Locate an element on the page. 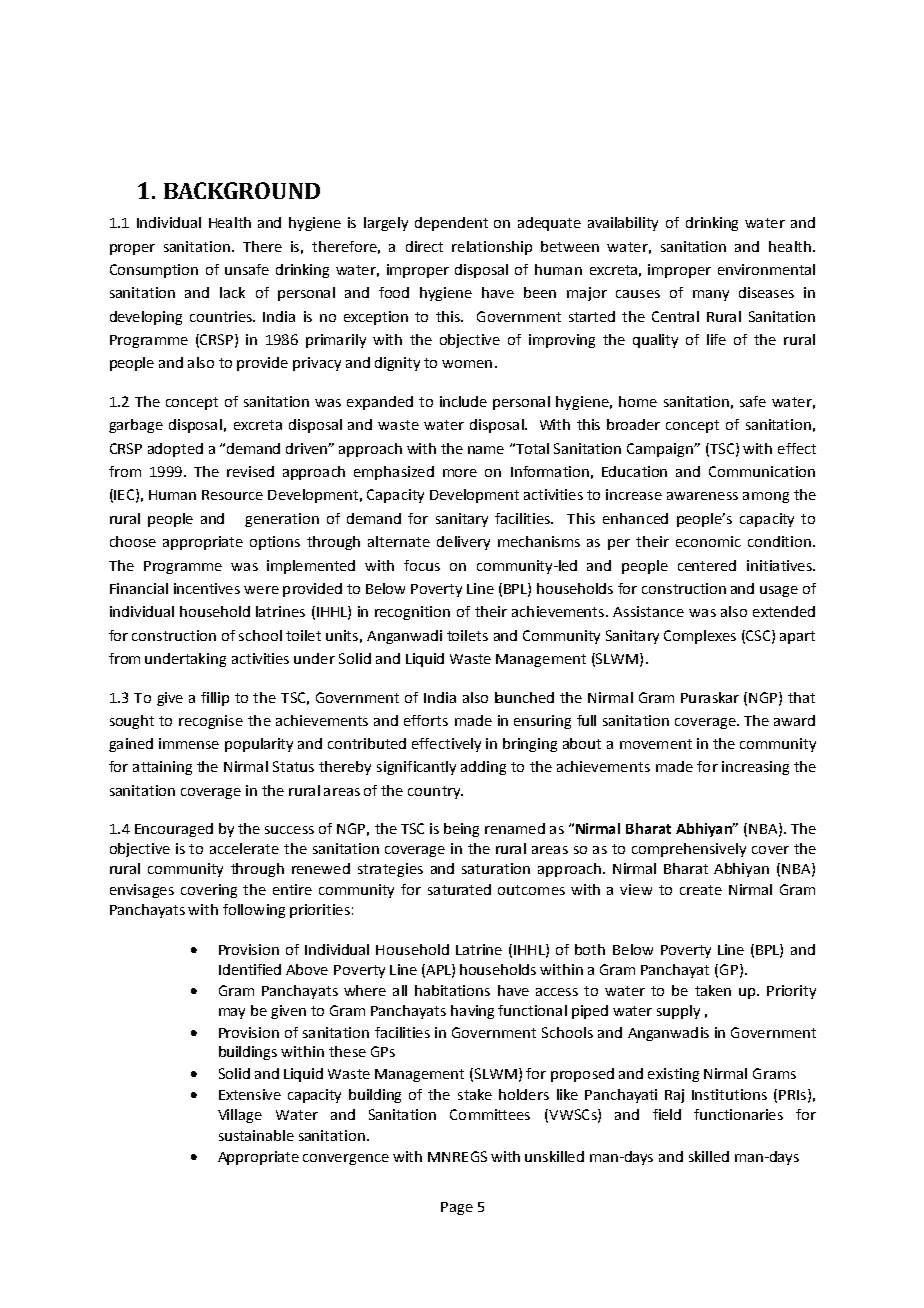  functionaries is located at coordinates (738, 1114).
